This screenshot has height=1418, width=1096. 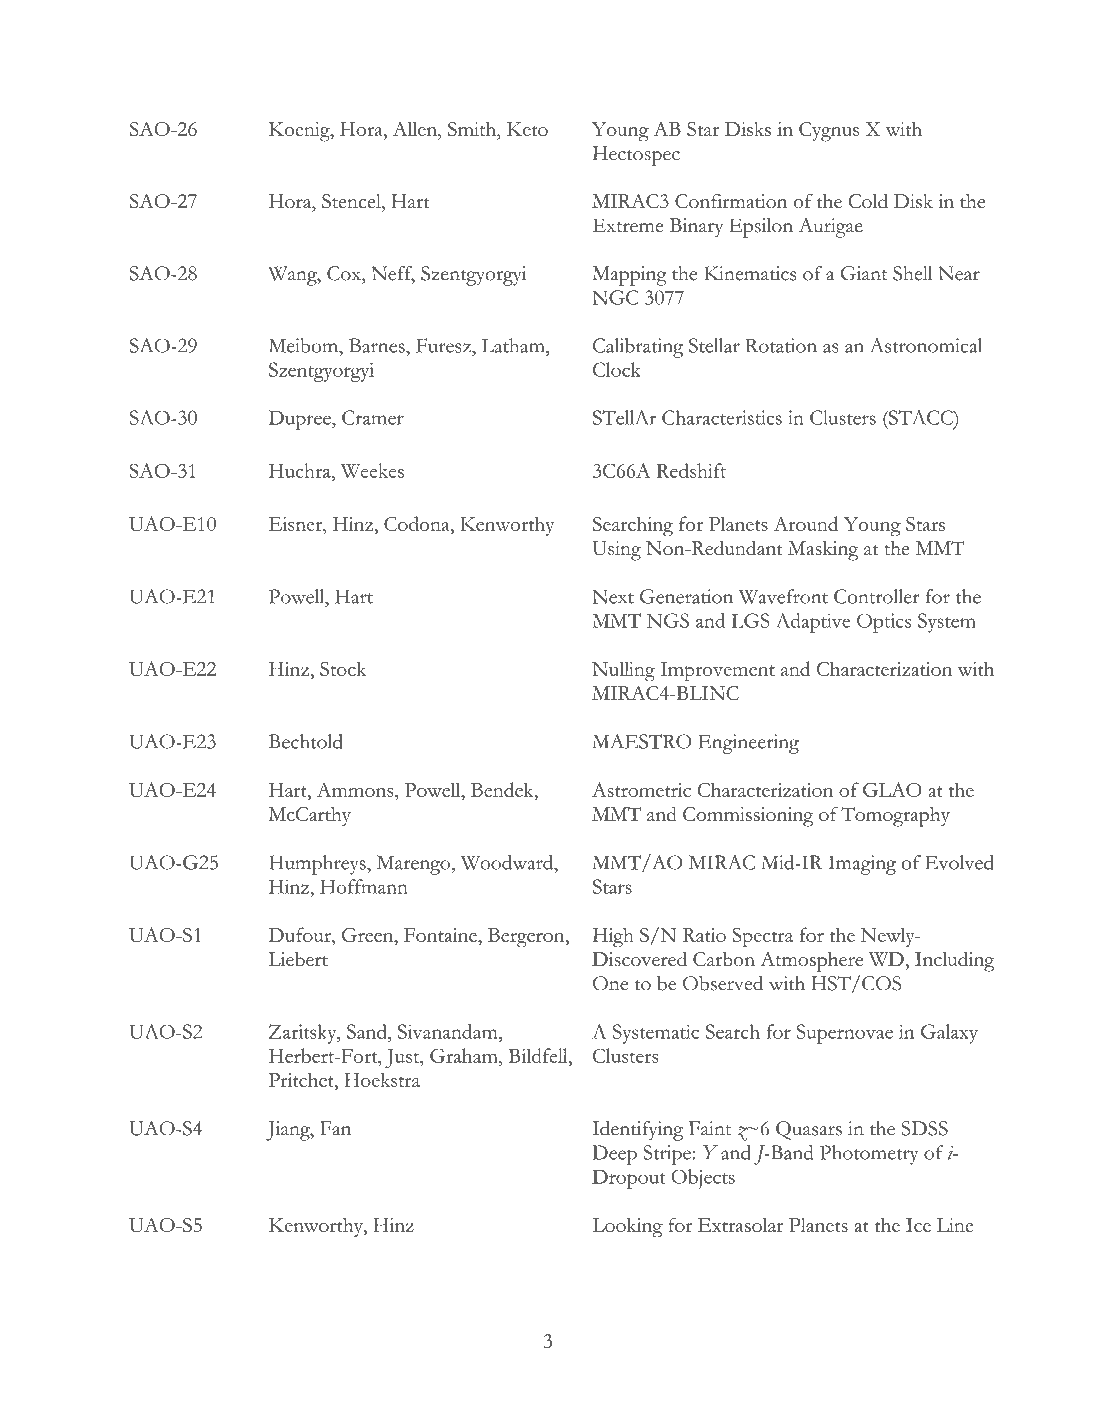 I want to click on Cold, so click(x=868, y=201).
